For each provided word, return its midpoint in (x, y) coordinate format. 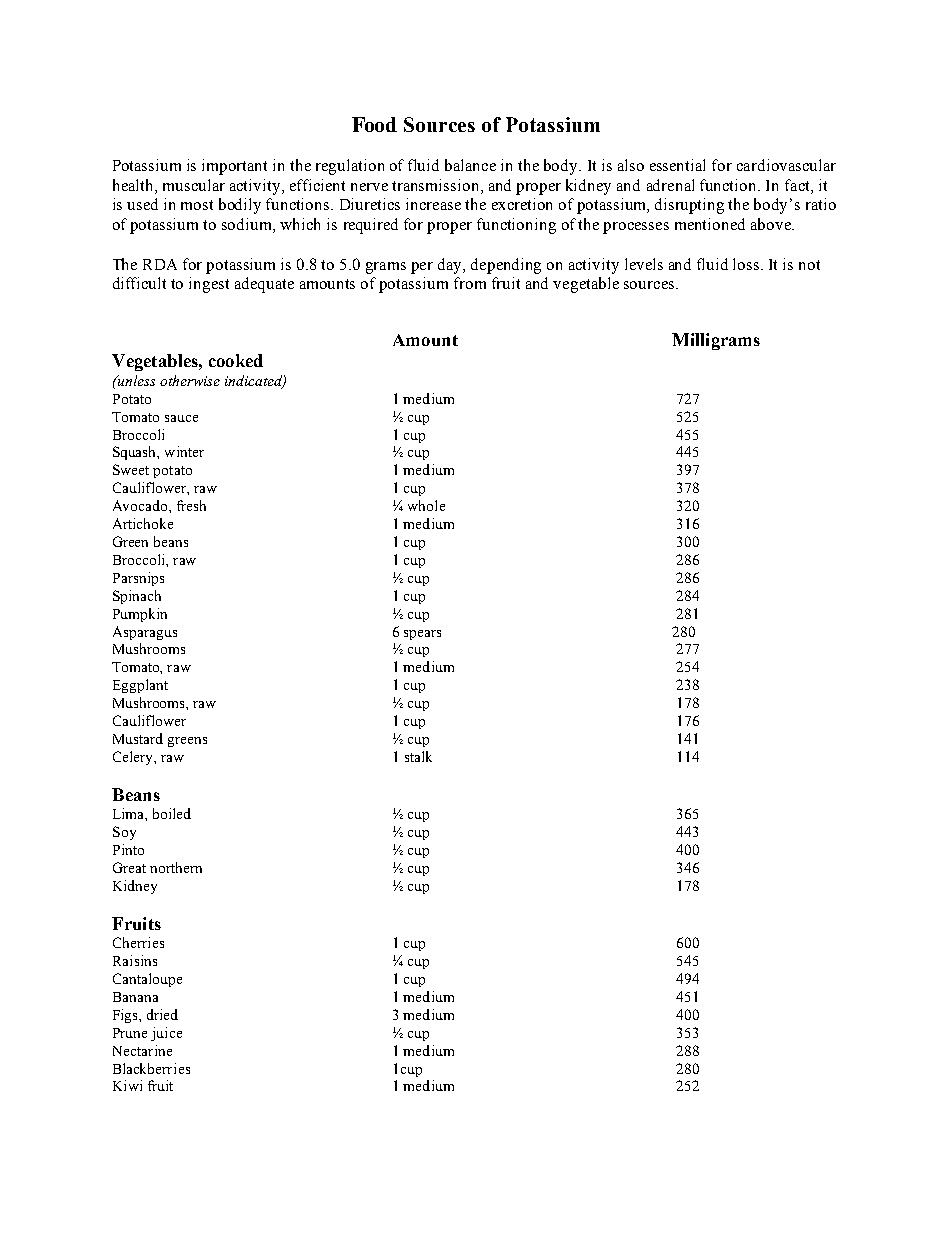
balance (470, 165)
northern (176, 867)
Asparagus (145, 633)
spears (422, 635)
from (470, 283)
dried (162, 1014)
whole (426, 505)
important (234, 167)
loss (747, 264)
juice (166, 1034)
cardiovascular (786, 165)
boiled (172, 813)
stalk (418, 756)
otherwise (190, 380)
